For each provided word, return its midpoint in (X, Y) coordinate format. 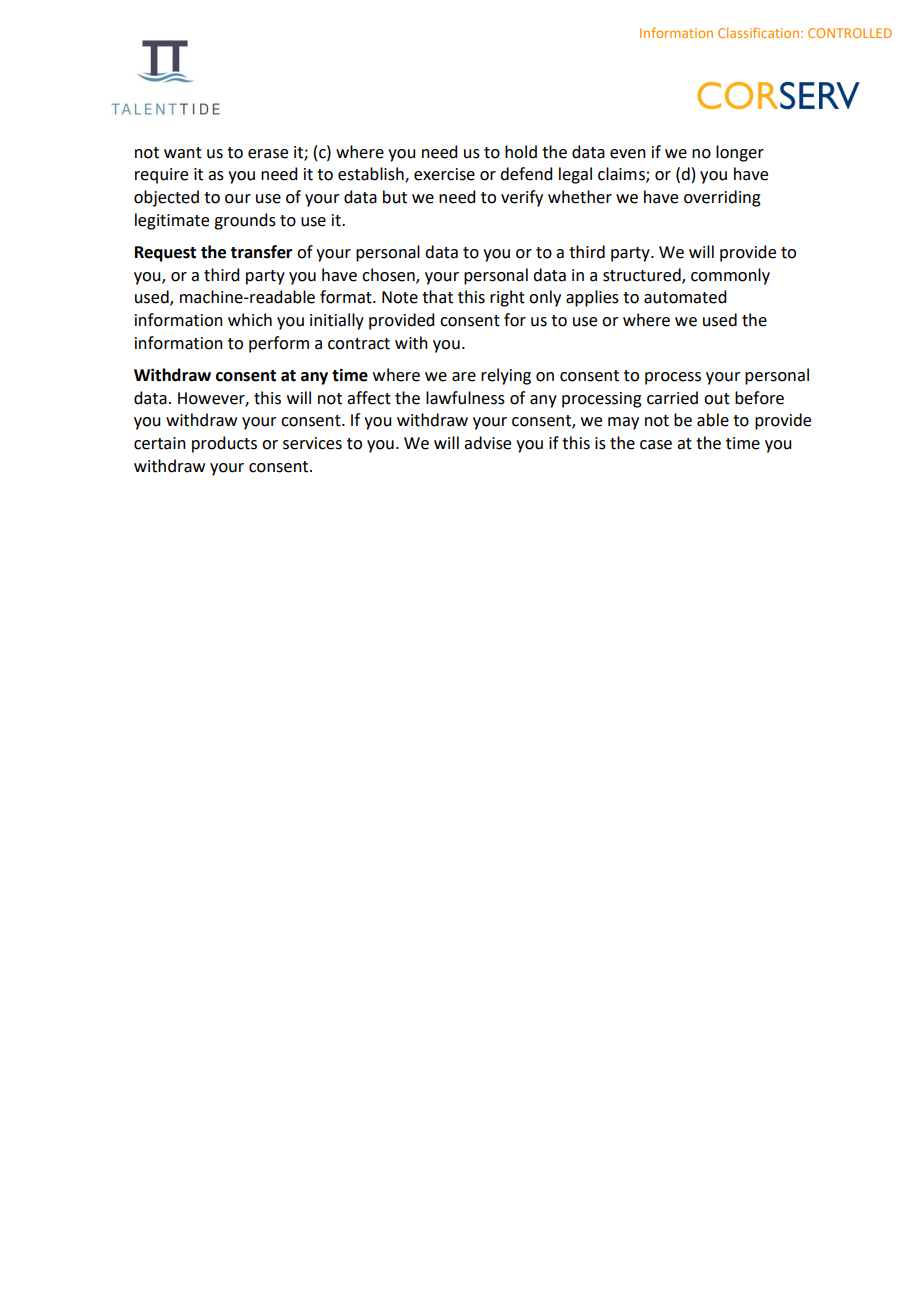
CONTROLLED (850, 33)
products (224, 444)
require (161, 176)
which (250, 320)
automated (685, 297)
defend (526, 174)
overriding (722, 198)
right (507, 298)
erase (268, 154)
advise (487, 443)
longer (740, 153)
